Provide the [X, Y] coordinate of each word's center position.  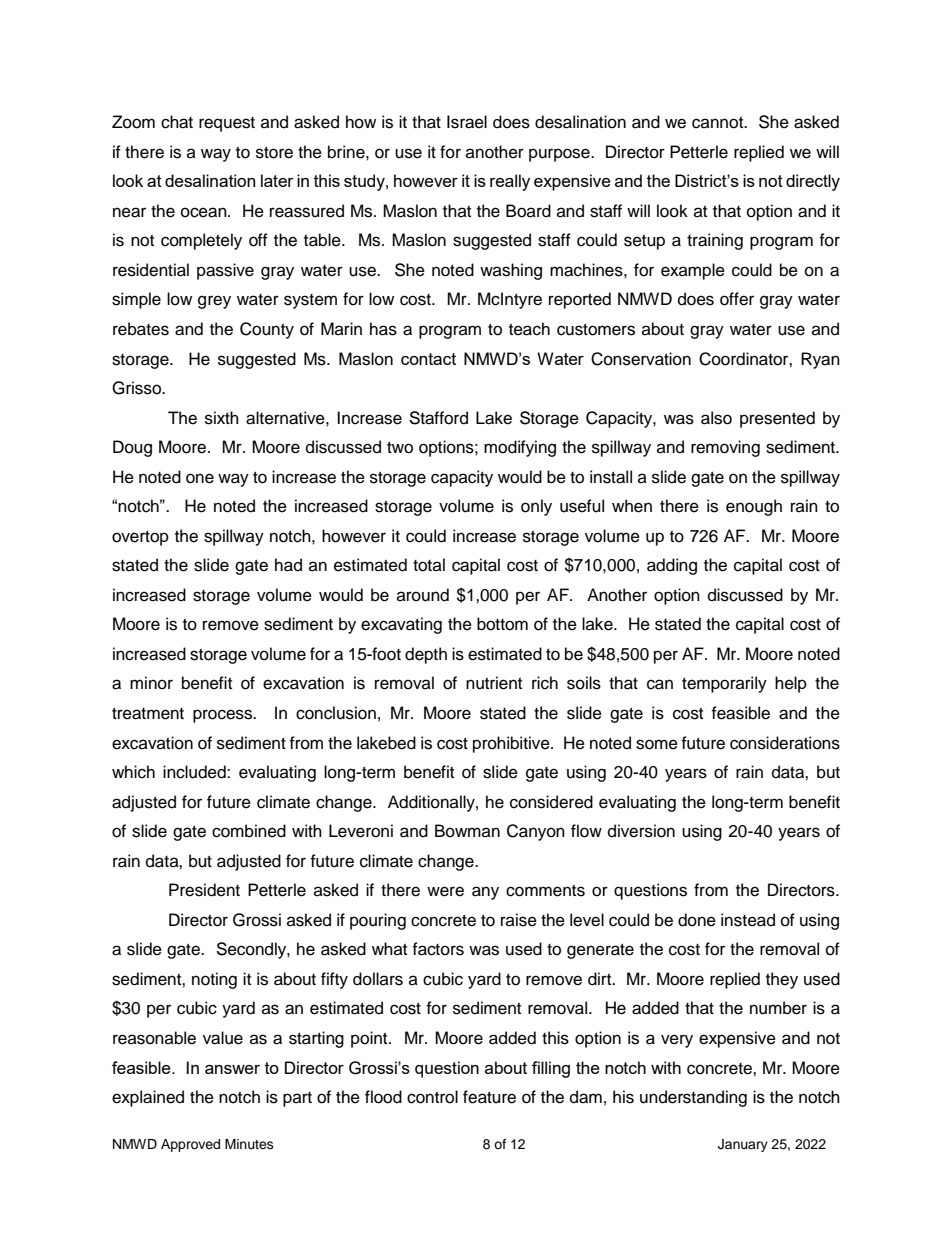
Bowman [467, 831]
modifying [520, 448]
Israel [467, 122]
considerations [785, 743]
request [227, 124]
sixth [222, 418]
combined [249, 831]
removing [725, 448]
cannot [719, 123]
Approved [190, 1145]
